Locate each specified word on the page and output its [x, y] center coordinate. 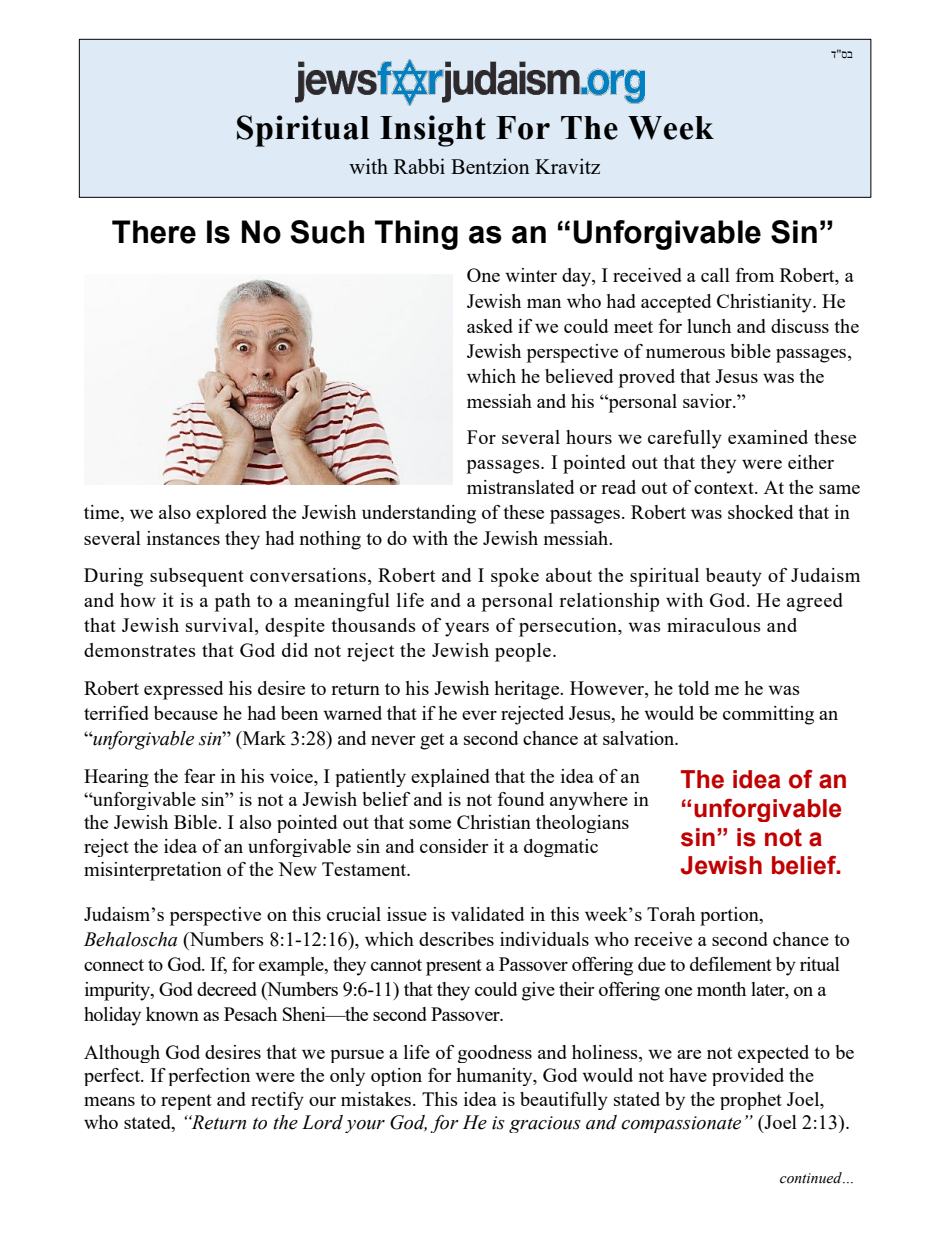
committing [768, 715]
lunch [709, 326]
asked [490, 326]
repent [186, 1102]
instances [183, 538]
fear [199, 776]
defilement [731, 964]
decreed [227, 989]
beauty [734, 577]
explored [231, 514]
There [154, 232]
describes [456, 939]
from [755, 275]
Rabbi [419, 166]
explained [450, 778]
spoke [515, 577]
